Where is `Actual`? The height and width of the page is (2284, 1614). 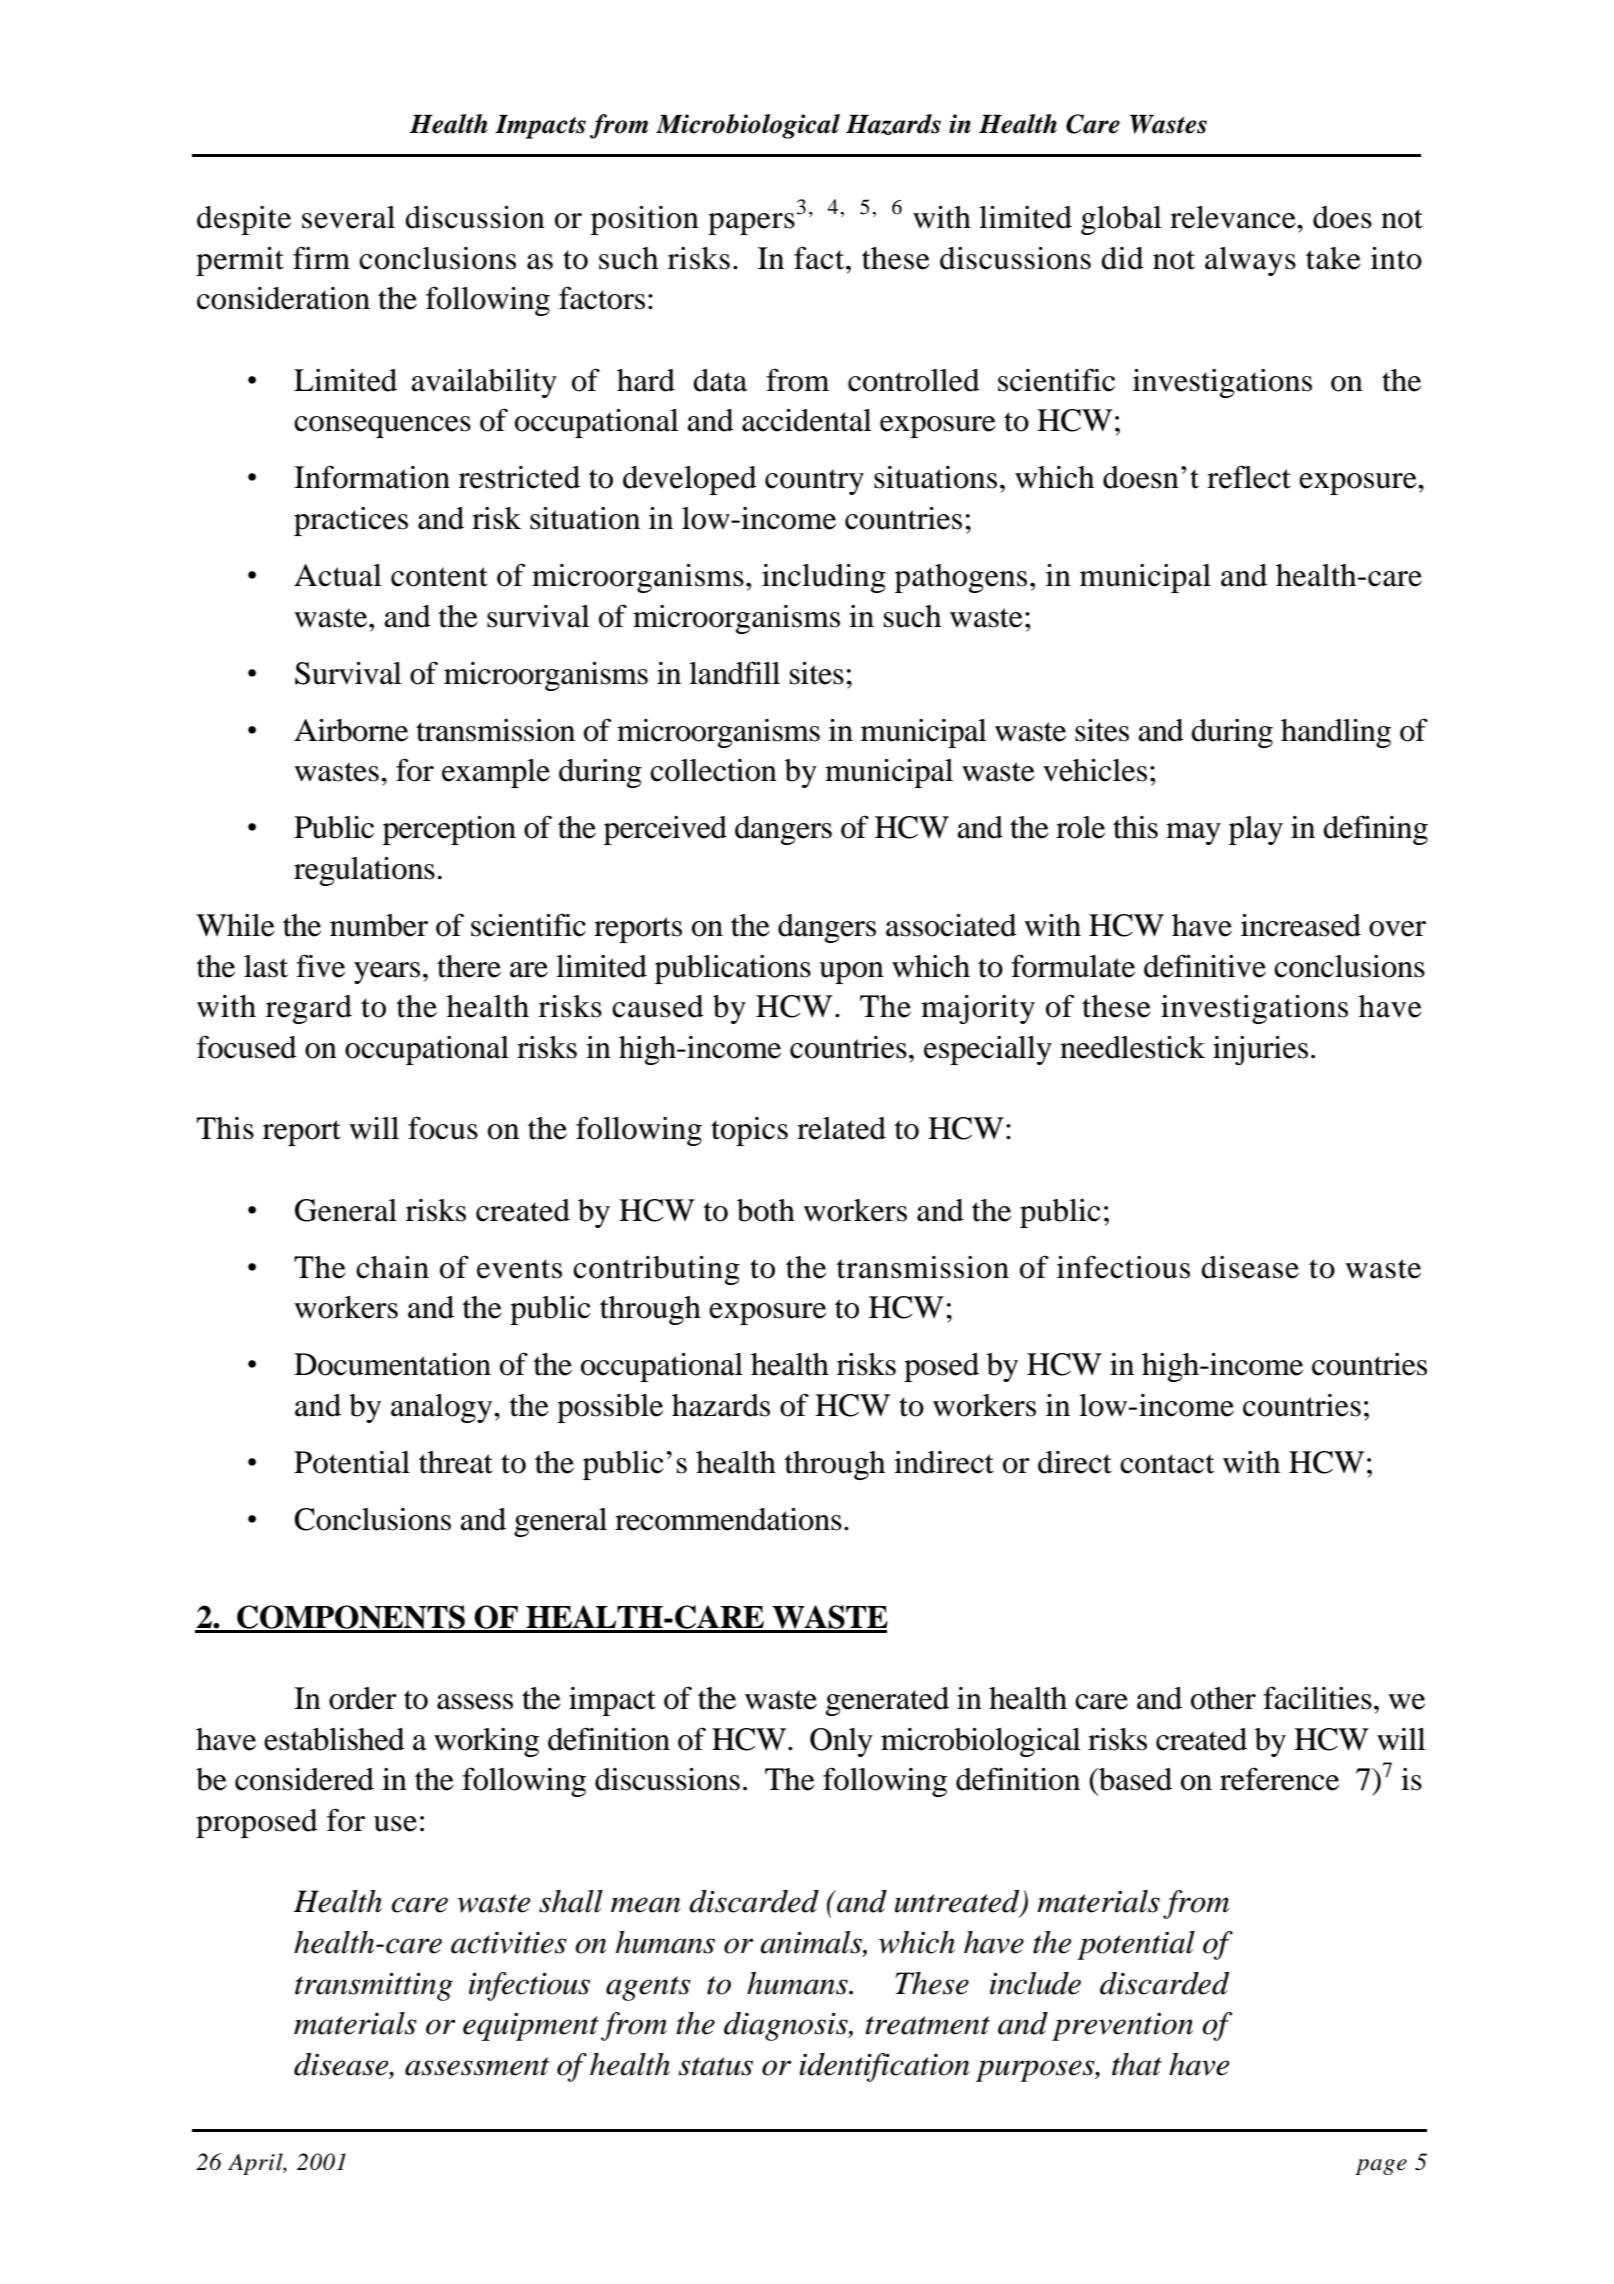 Actual is located at coordinates (338, 575).
